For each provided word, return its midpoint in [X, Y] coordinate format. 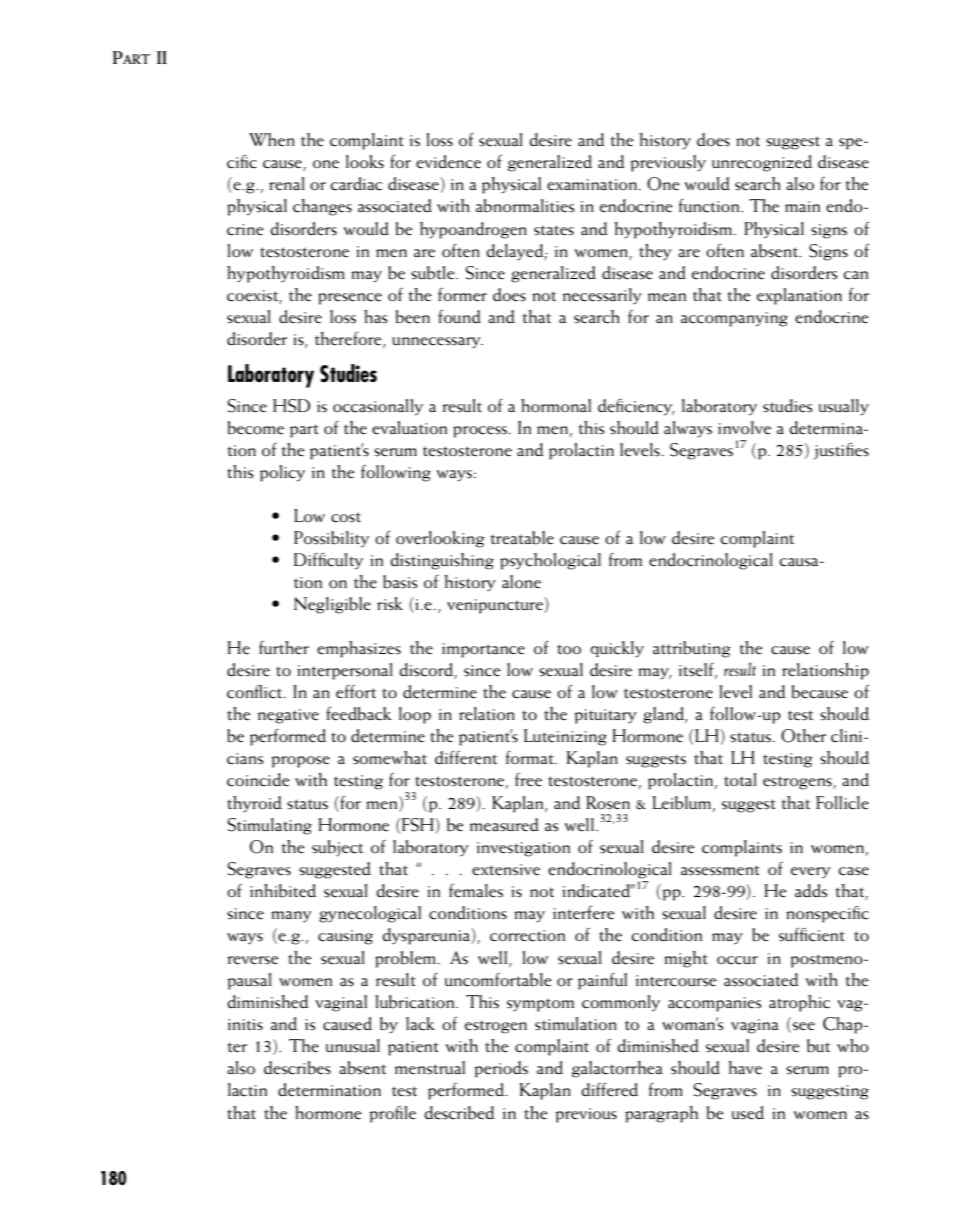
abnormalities [525, 206]
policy [282, 473]
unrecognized [762, 163]
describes [297, 1068]
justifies [841, 451]
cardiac [356, 184]
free [528, 780]
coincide [258, 780]
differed [609, 1090]
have [745, 1068]
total [740, 780]
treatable [522, 538]
